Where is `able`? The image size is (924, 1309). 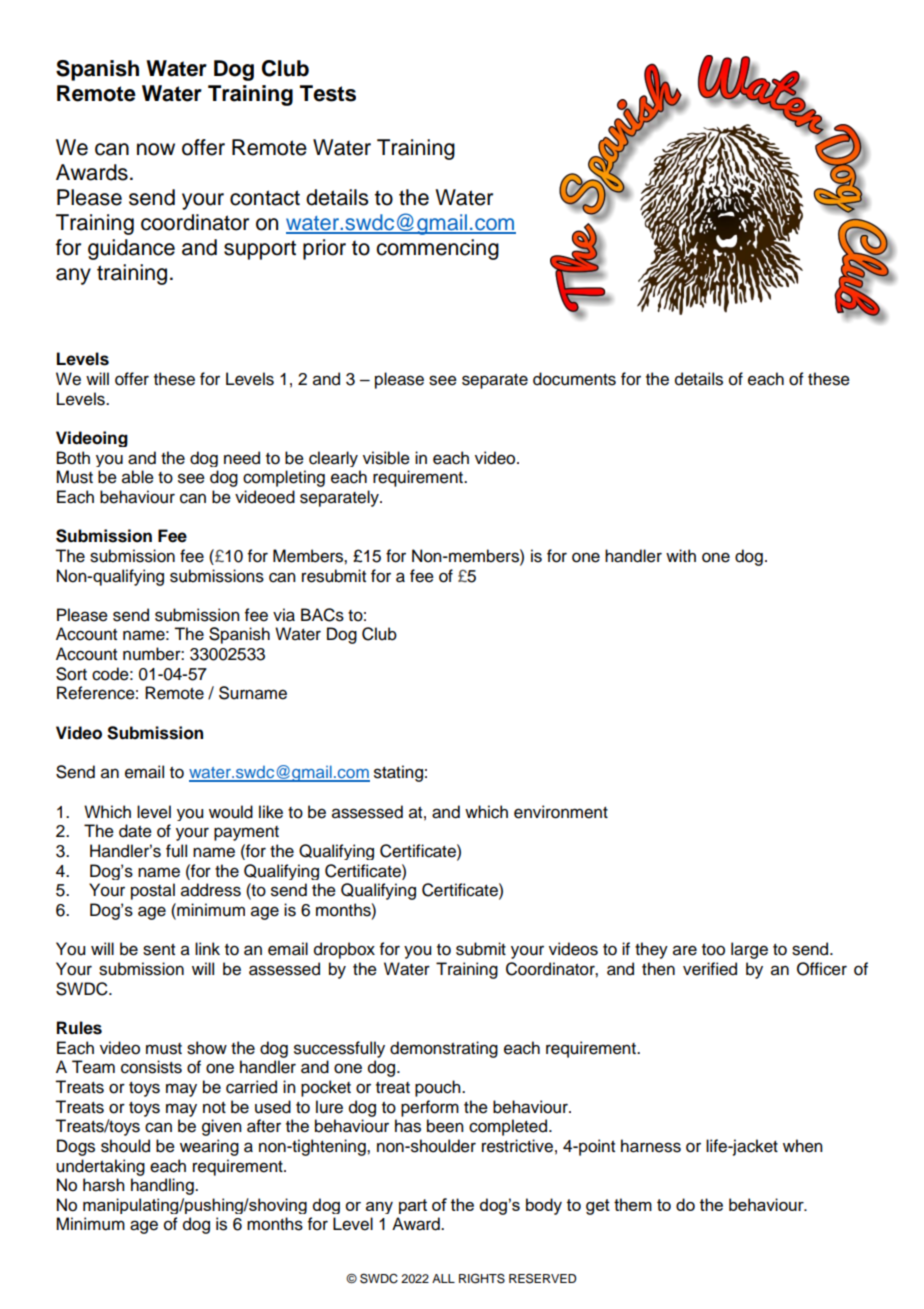 able is located at coordinates (138, 477).
